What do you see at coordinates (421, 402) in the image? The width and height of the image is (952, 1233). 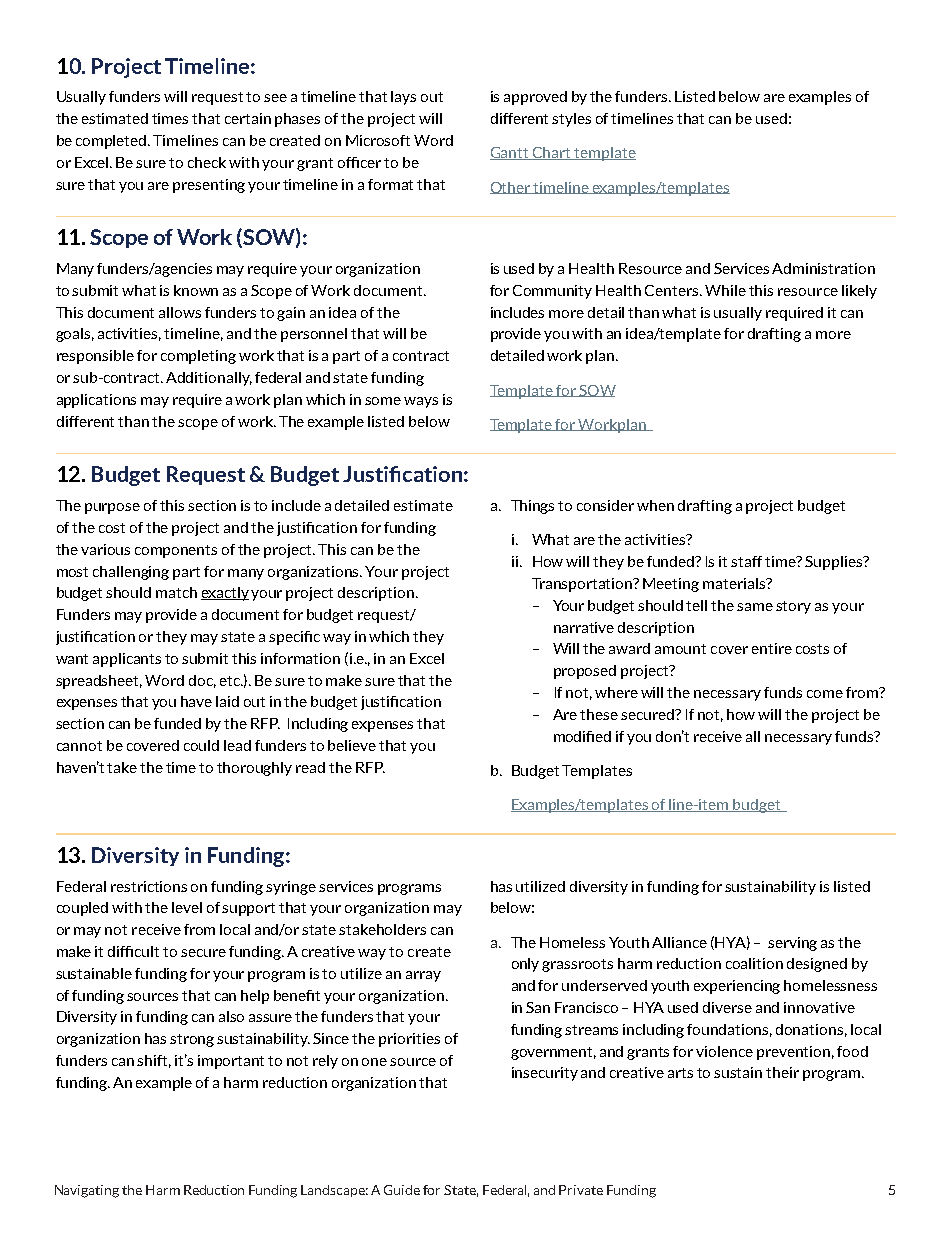 I see `ways` at bounding box center [421, 402].
